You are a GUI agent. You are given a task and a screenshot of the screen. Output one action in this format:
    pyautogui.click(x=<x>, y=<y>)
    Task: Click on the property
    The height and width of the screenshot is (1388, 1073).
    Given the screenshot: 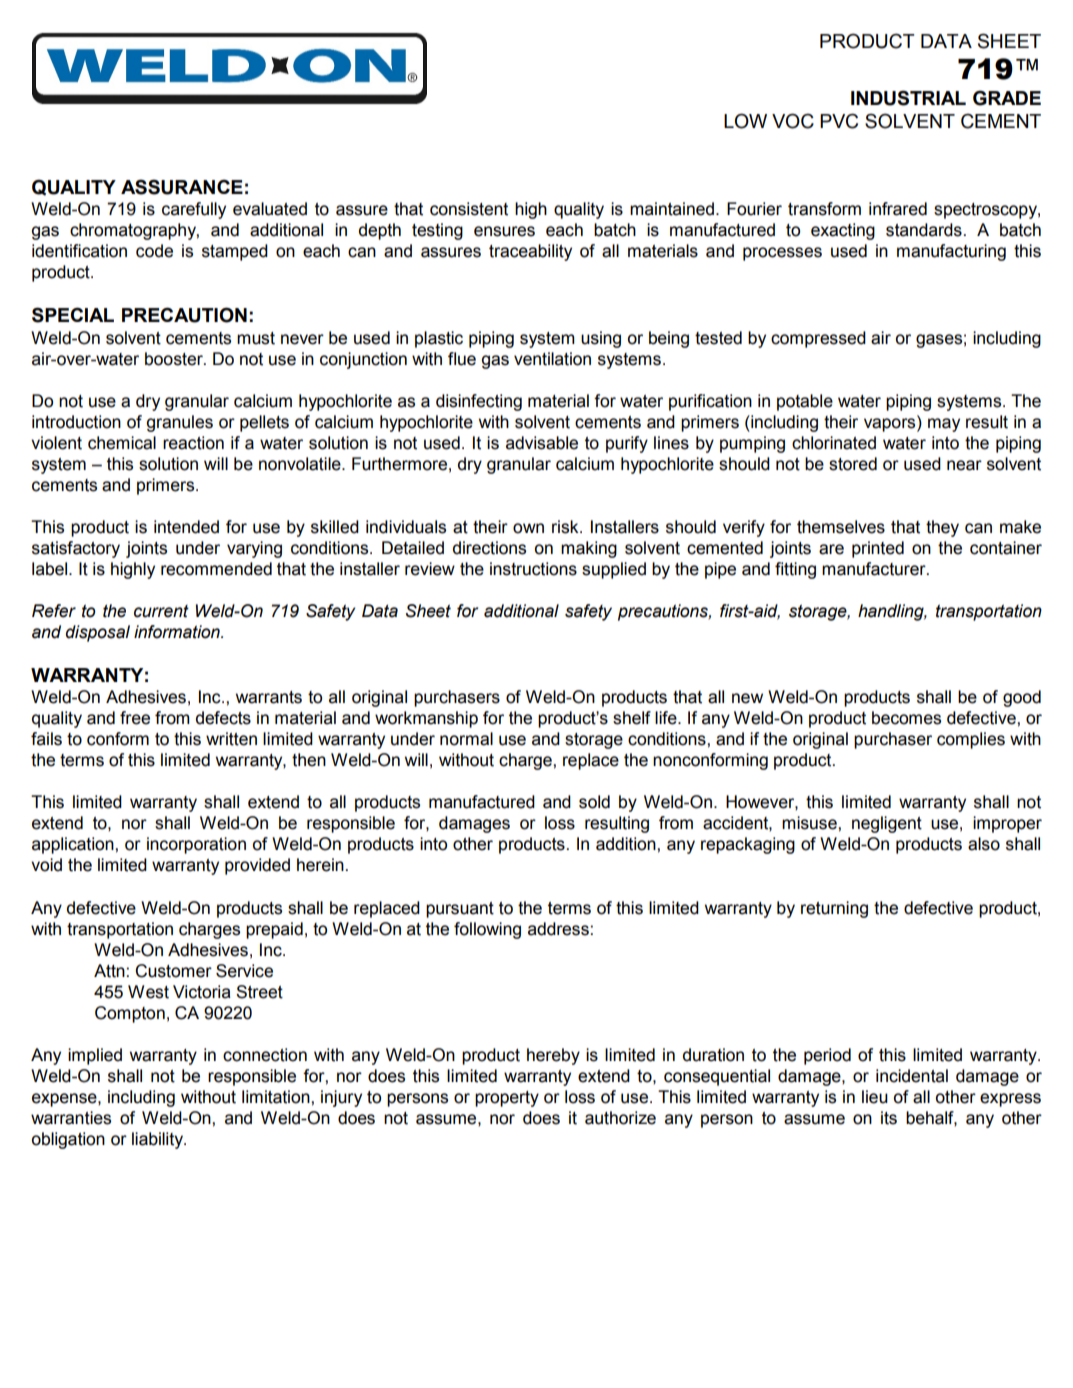 What is the action you would take?
    pyautogui.click(x=507, y=1099)
